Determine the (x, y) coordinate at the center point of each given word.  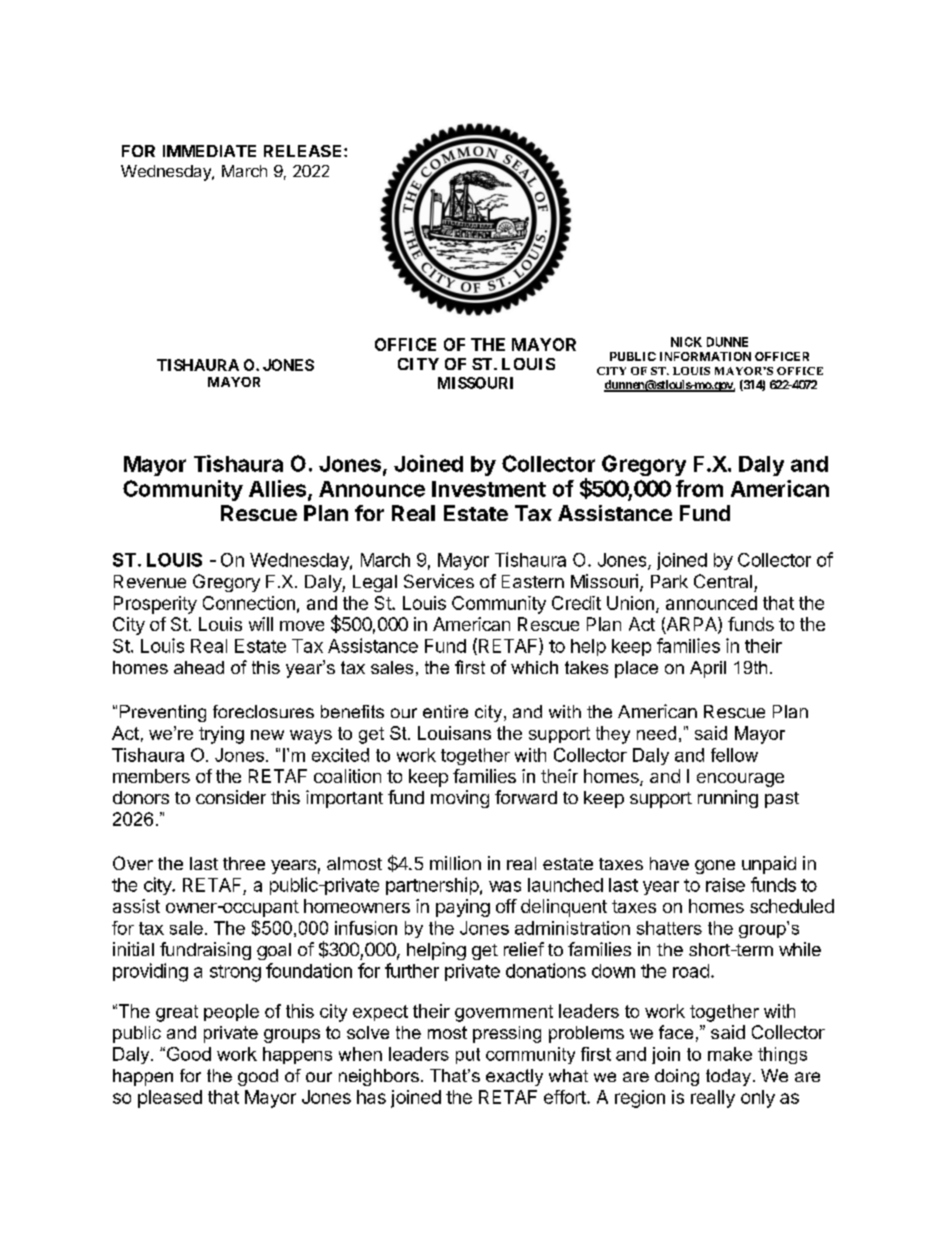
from (699, 488)
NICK (686, 342)
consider (231, 797)
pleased (170, 1099)
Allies (277, 488)
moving (460, 799)
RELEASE (304, 151)
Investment (489, 489)
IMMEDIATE (209, 151)
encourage (740, 780)
